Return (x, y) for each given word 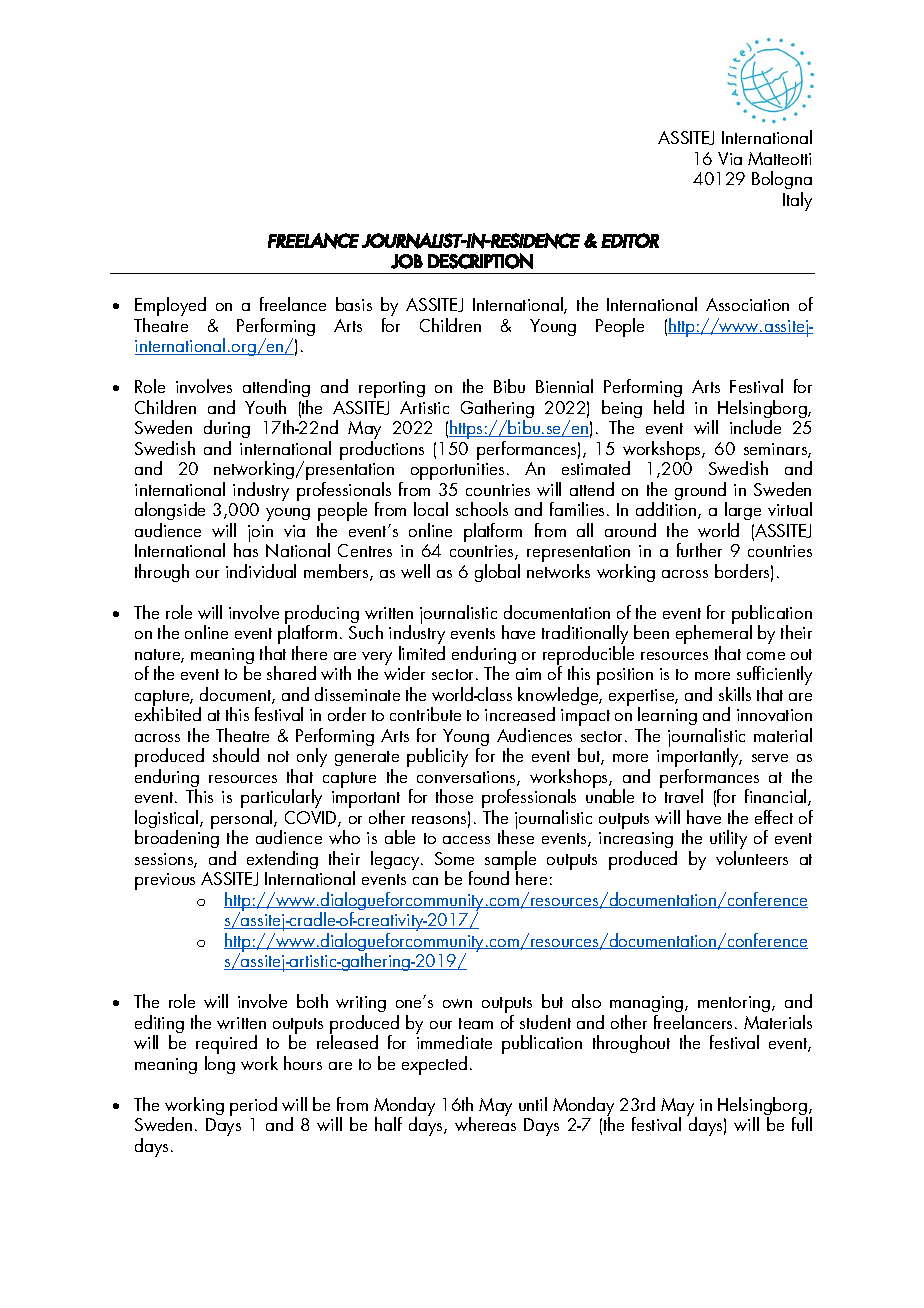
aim (528, 674)
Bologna (782, 182)
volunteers (752, 858)
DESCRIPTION (480, 261)
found (489, 878)
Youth (265, 407)
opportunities (457, 471)
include (755, 427)
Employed (170, 306)
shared (291, 673)
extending (282, 860)
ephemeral (714, 635)
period (253, 1106)
